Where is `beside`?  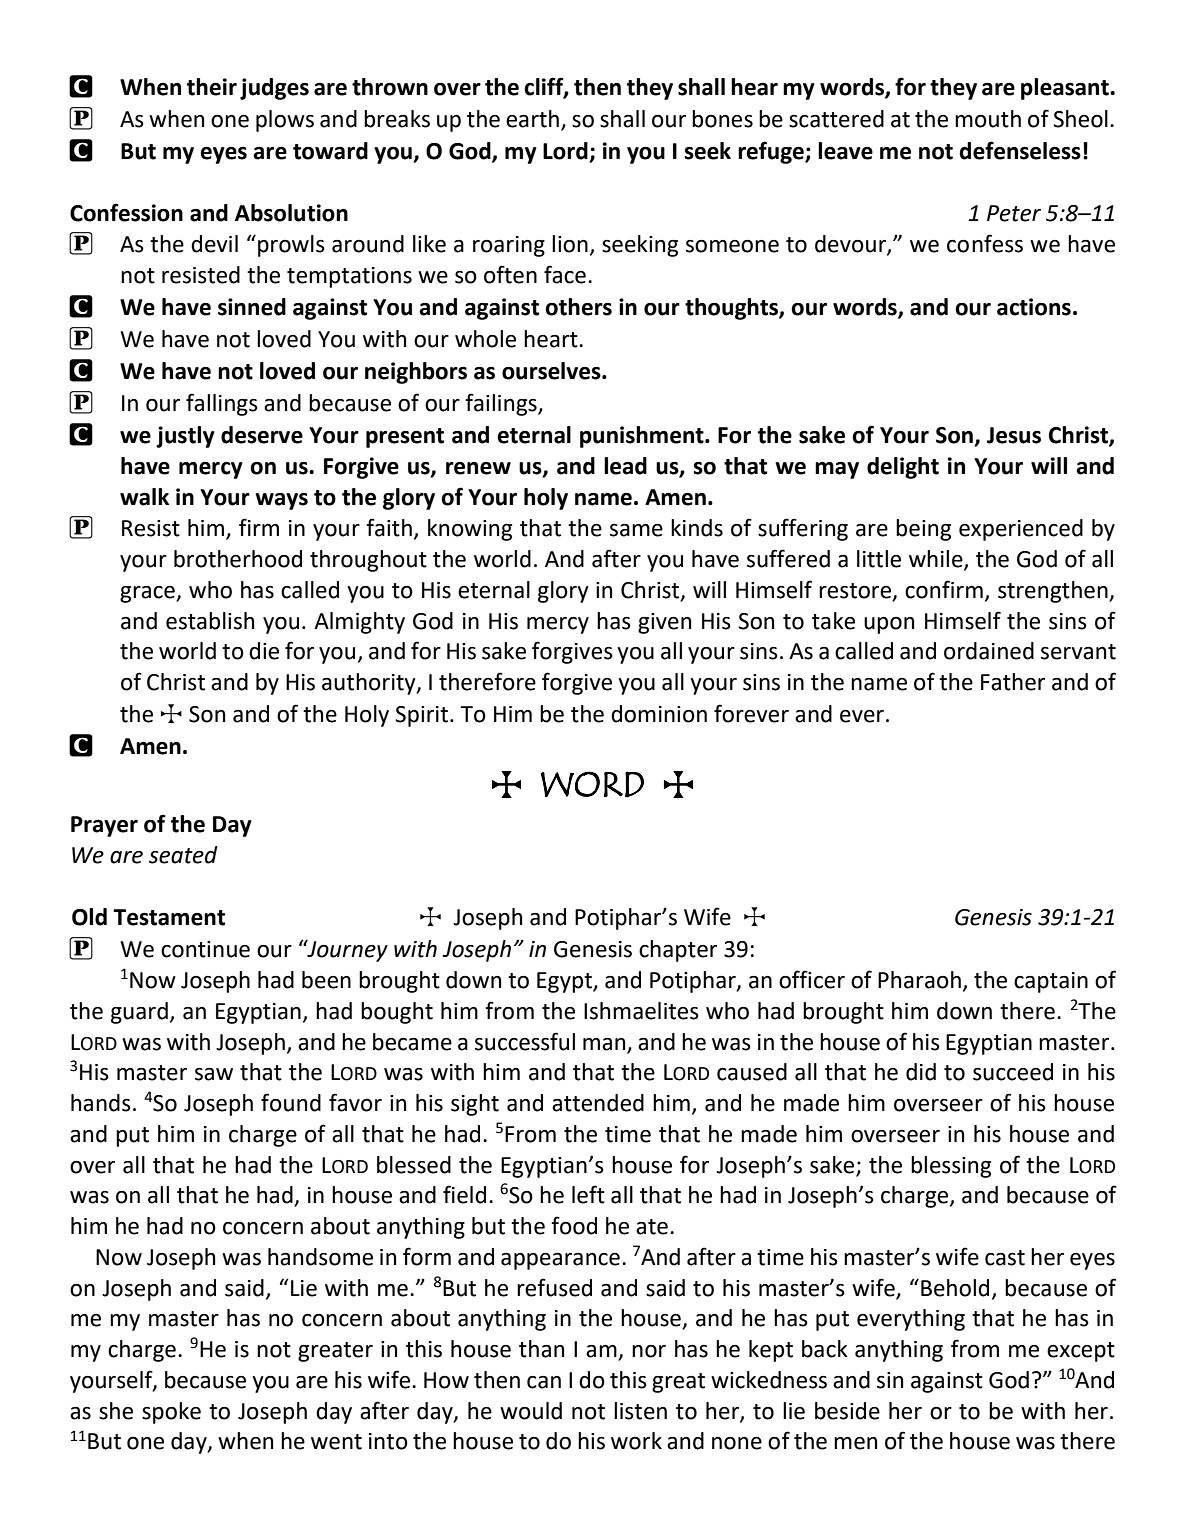
beside is located at coordinates (847, 1411).
